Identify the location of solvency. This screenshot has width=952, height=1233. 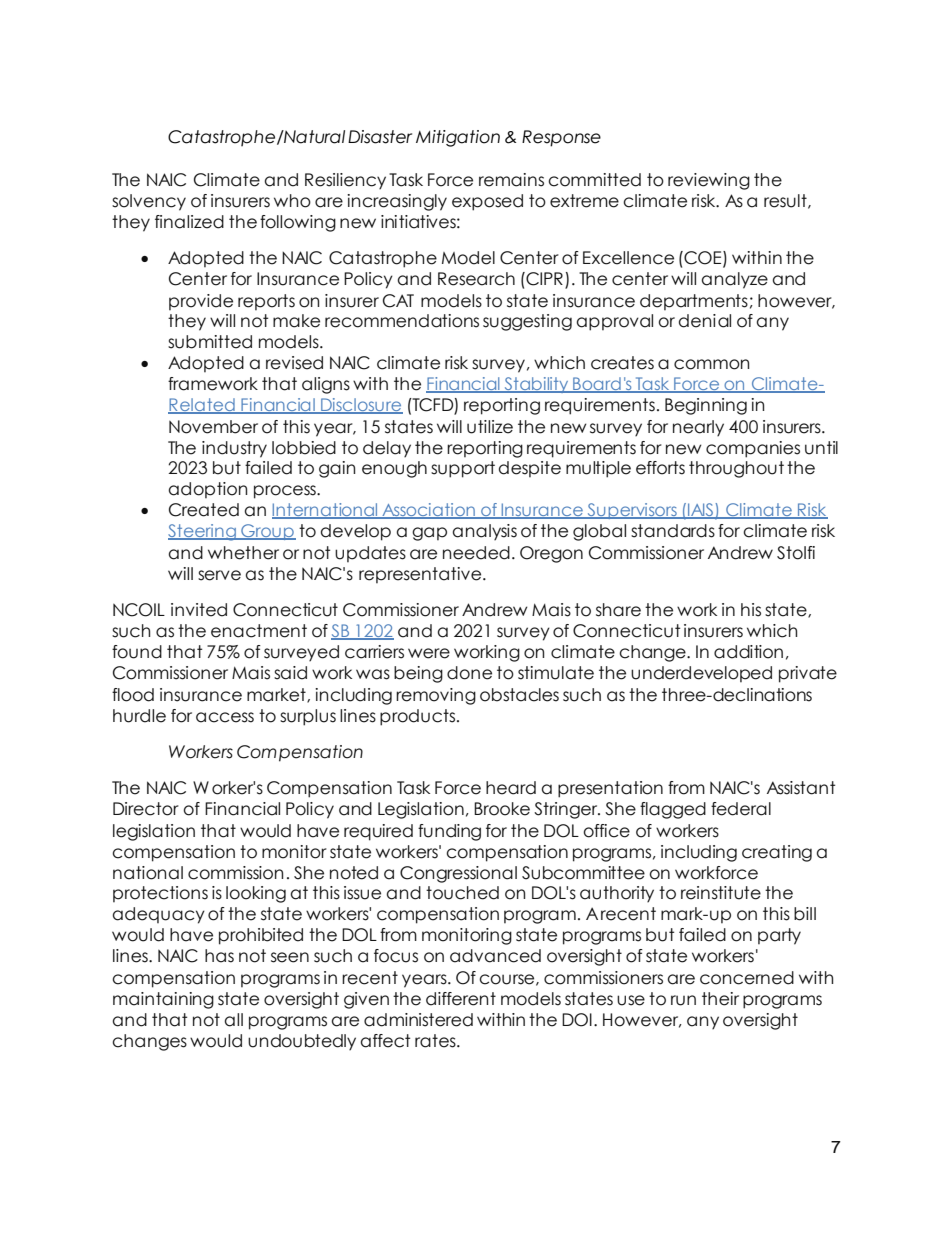
(149, 202).
